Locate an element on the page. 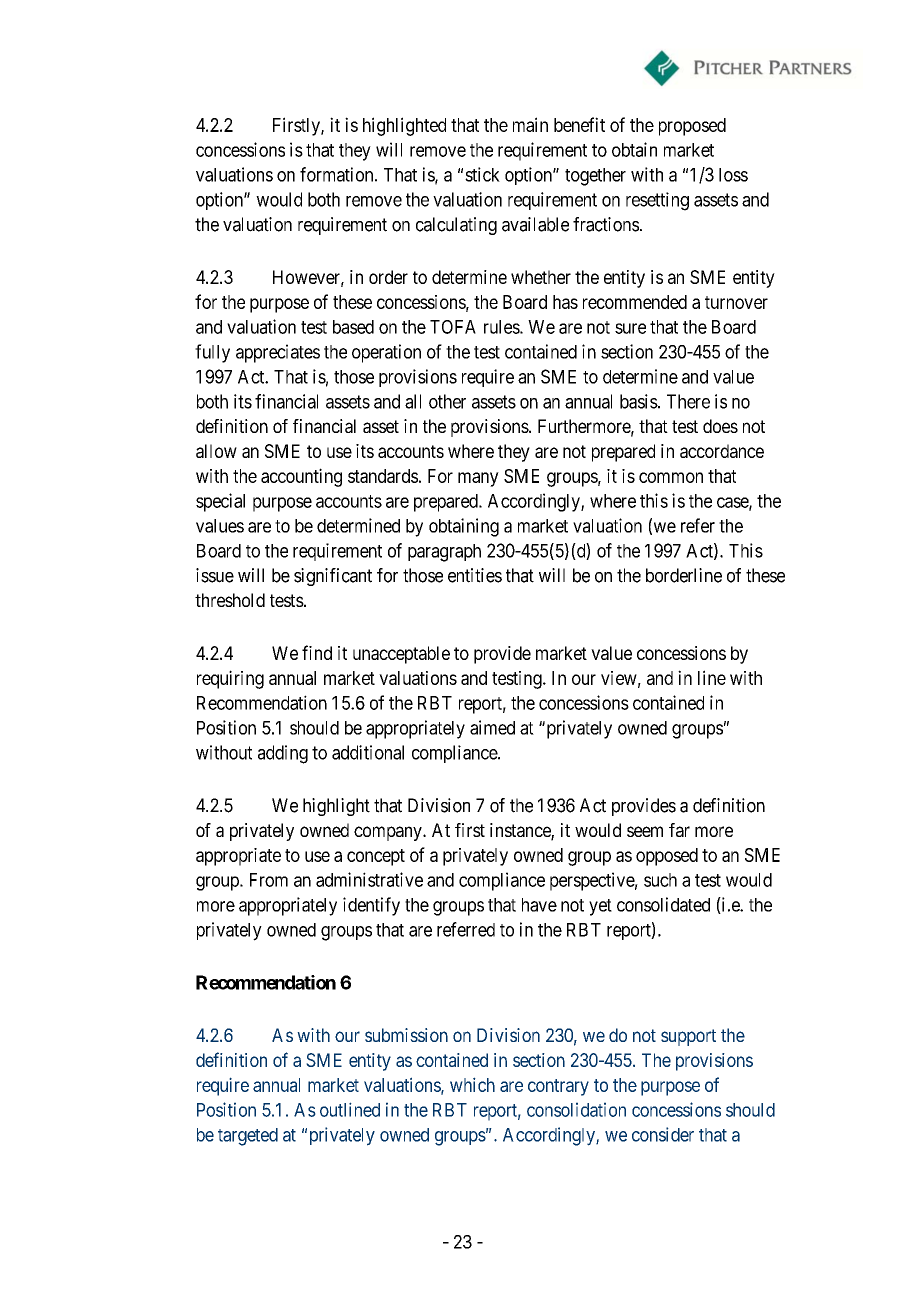 The height and width of the image is (1308, 924). proposed is located at coordinates (692, 127).
